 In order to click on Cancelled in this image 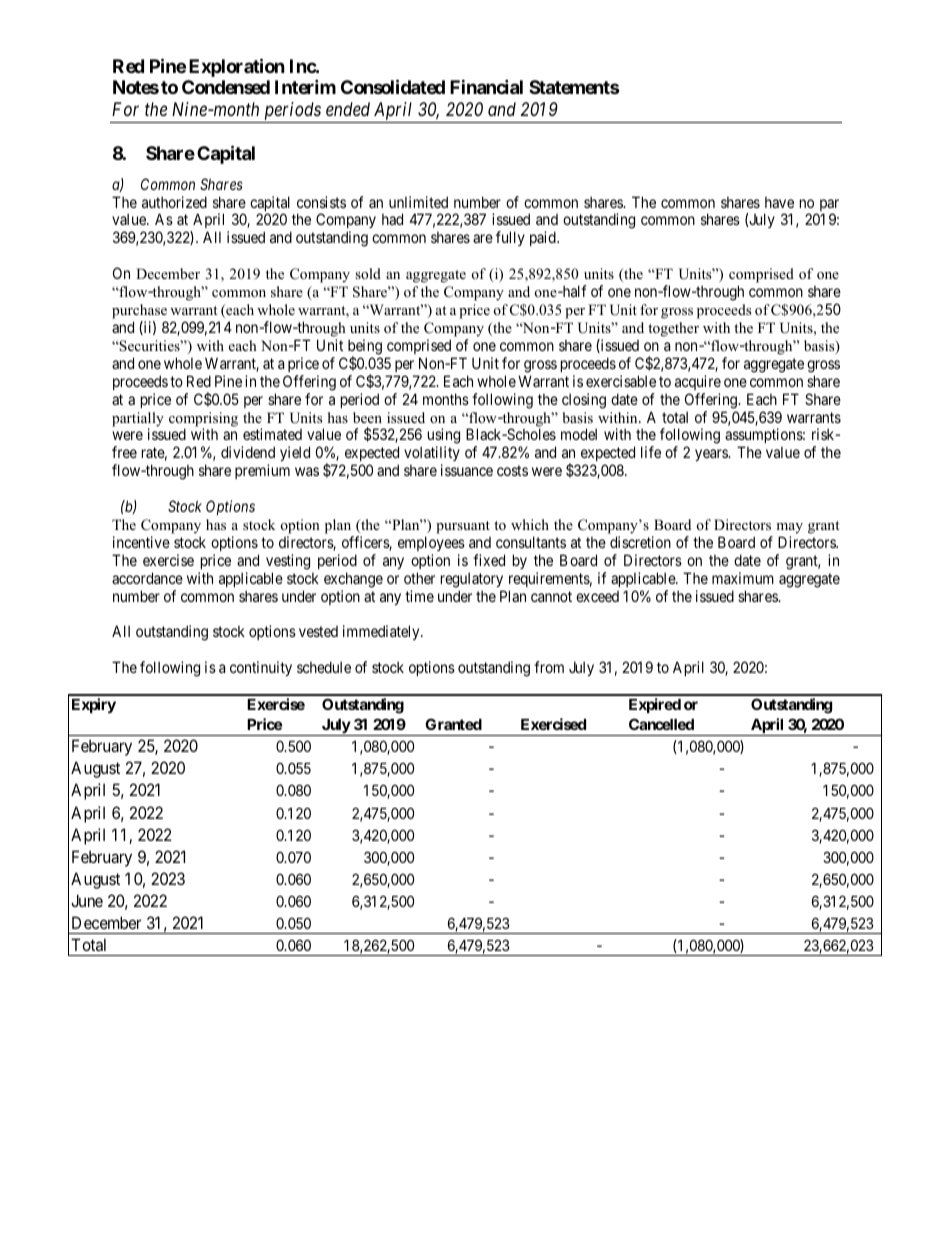, I will do `click(661, 724)`.
